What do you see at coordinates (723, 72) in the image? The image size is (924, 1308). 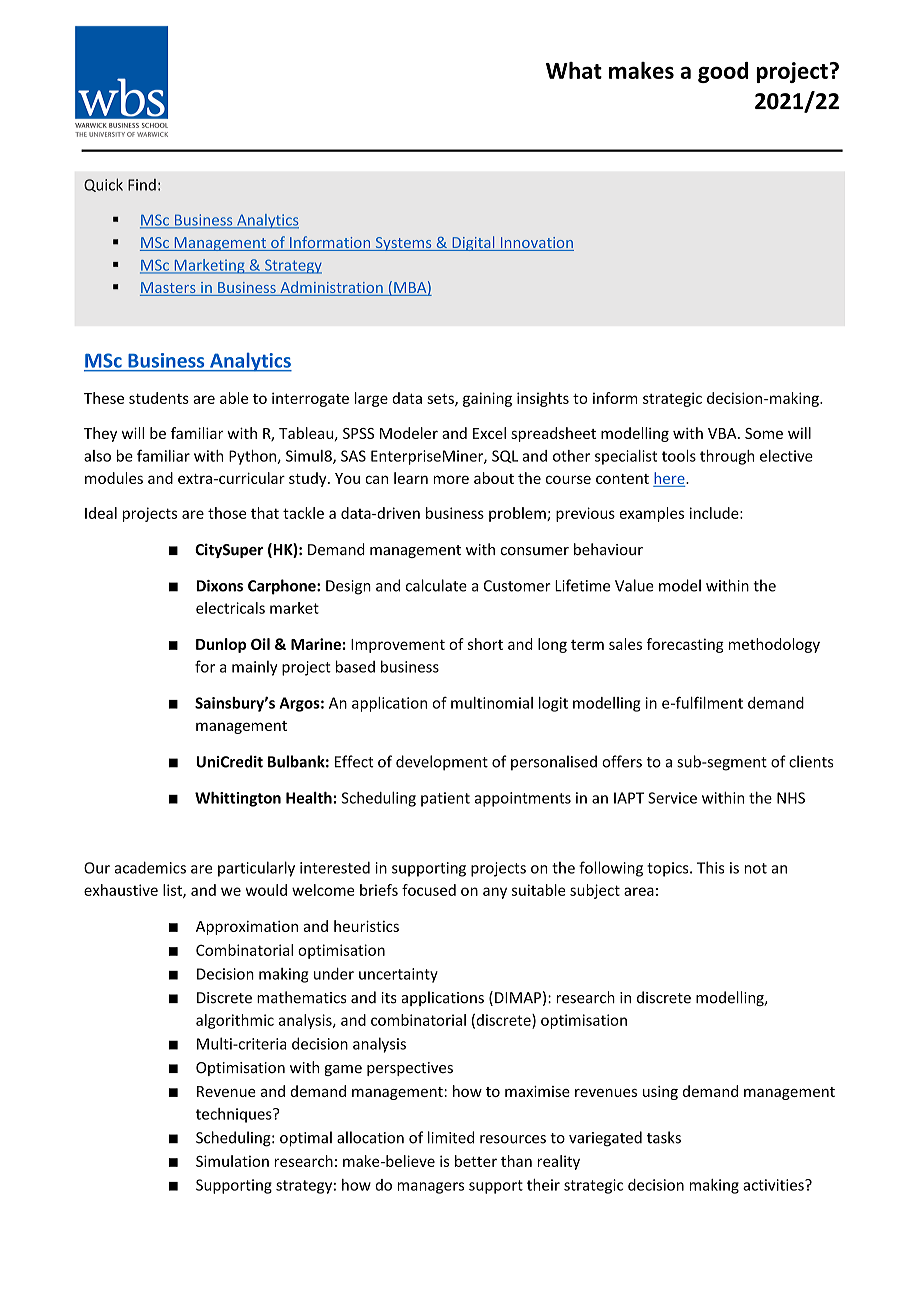 I see `good` at bounding box center [723, 72].
